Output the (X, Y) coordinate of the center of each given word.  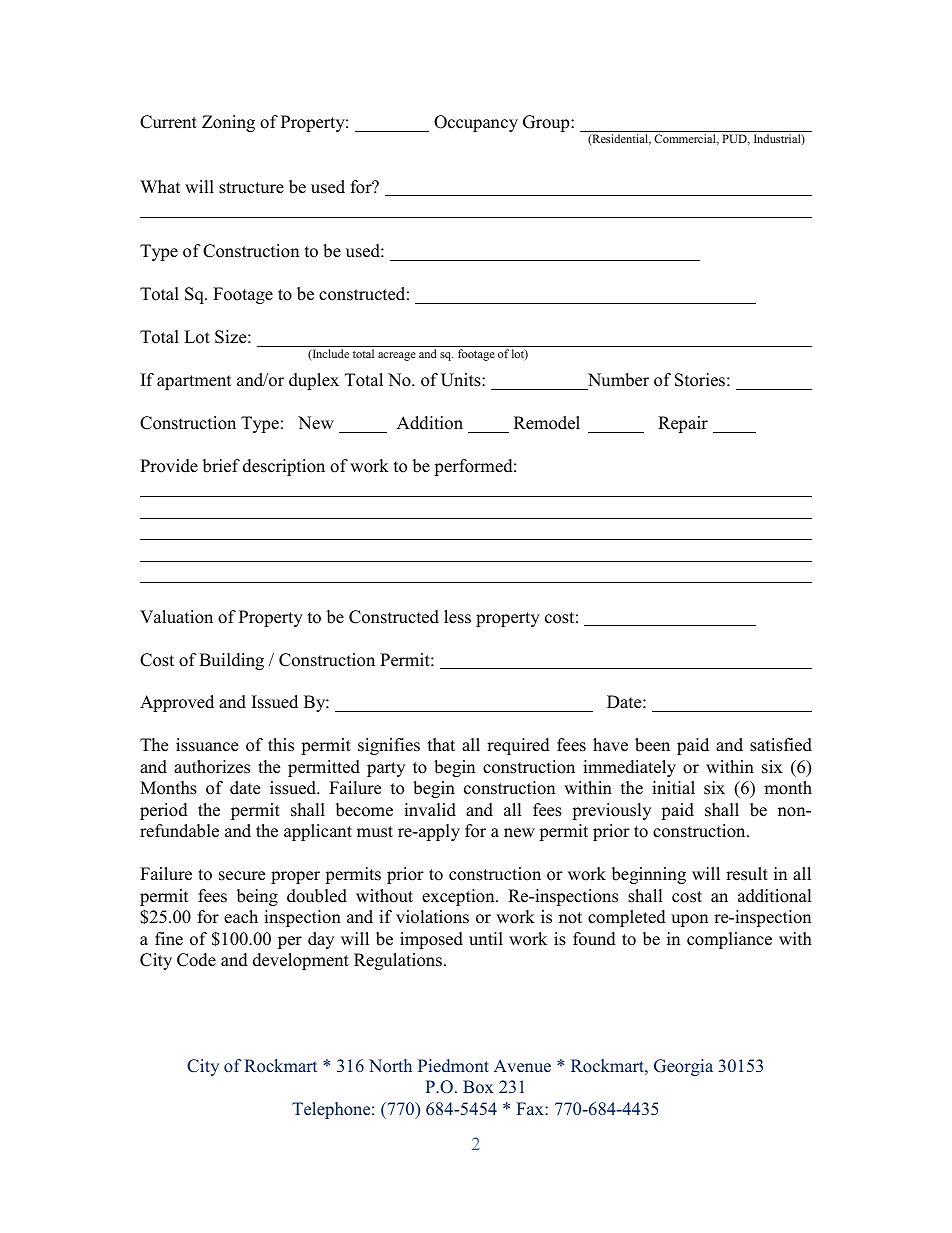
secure (242, 876)
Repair (683, 424)
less (457, 617)
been (652, 745)
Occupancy (476, 123)
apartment (194, 382)
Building (231, 661)
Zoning (228, 123)
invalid (430, 810)
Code (196, 960)
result (747, 874)
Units (462, 380)
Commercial (686, 139)
